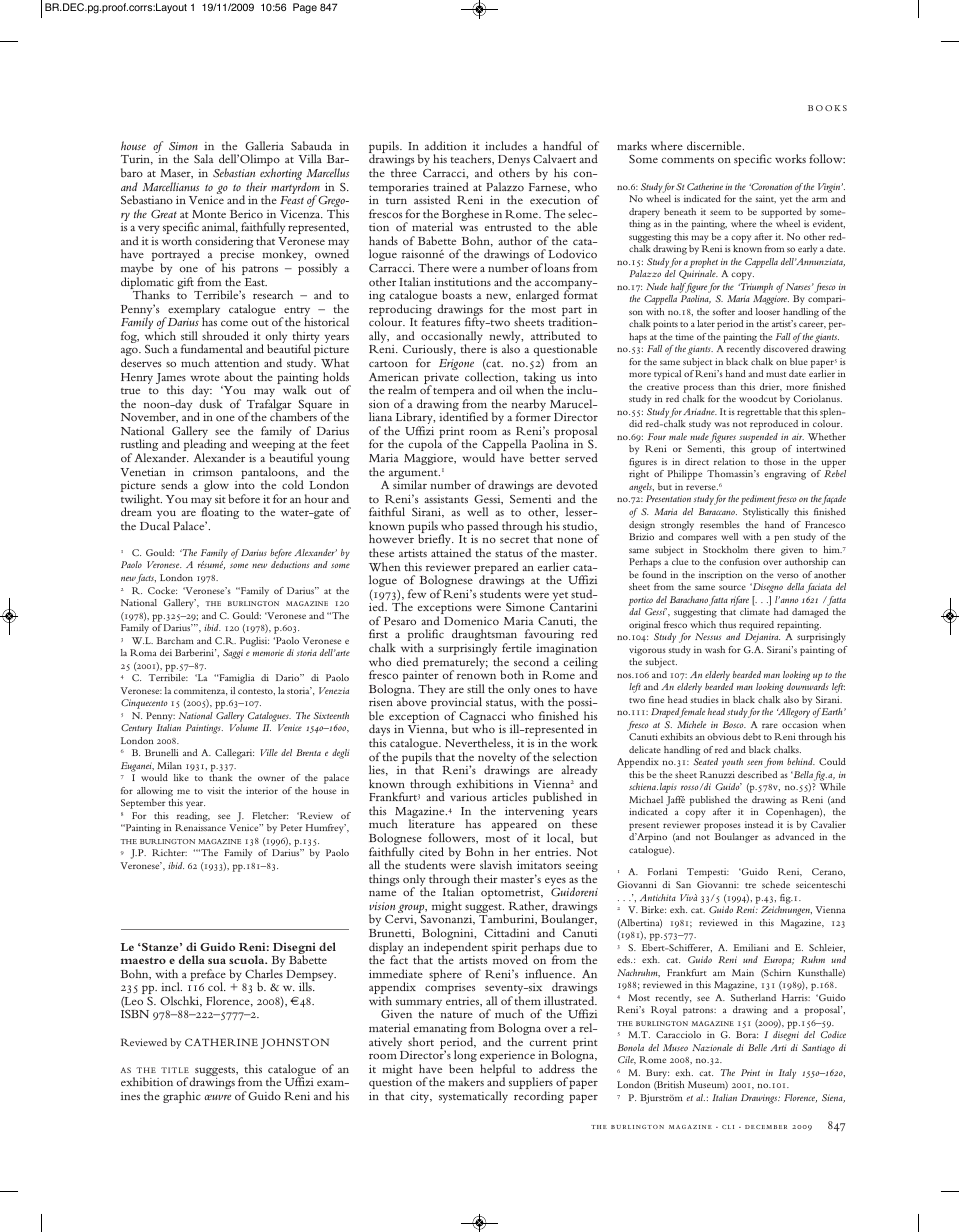 The height and width of the screenshot is (1232, 959). I want to click on TITLE, so click(175, 1070).
